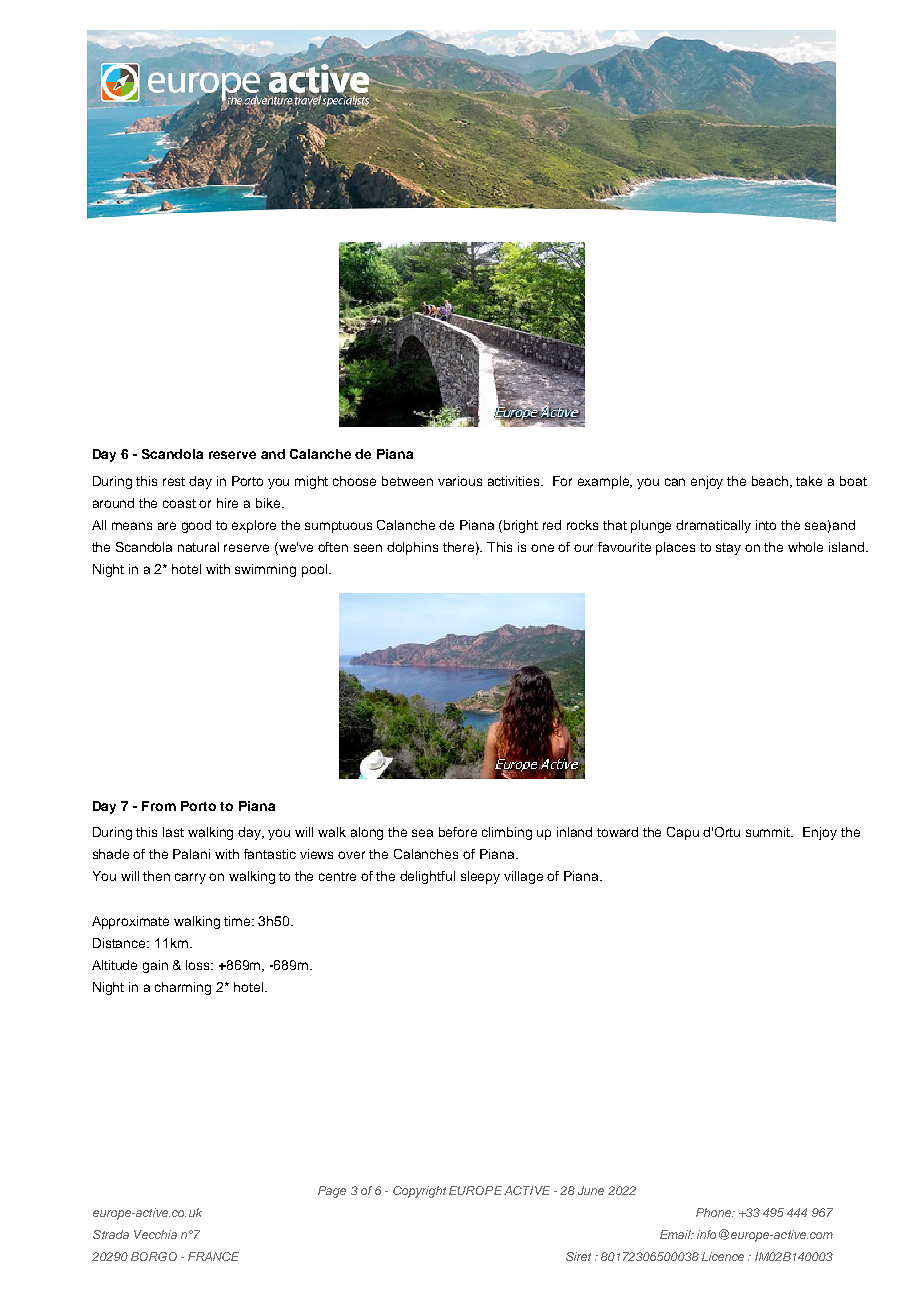 Image resolution: width=924 pixels, height=1308 pixels. What do you see at coordinates (766, 525) in the screenshot?
I see `into` at bounding box center [766, 525].
